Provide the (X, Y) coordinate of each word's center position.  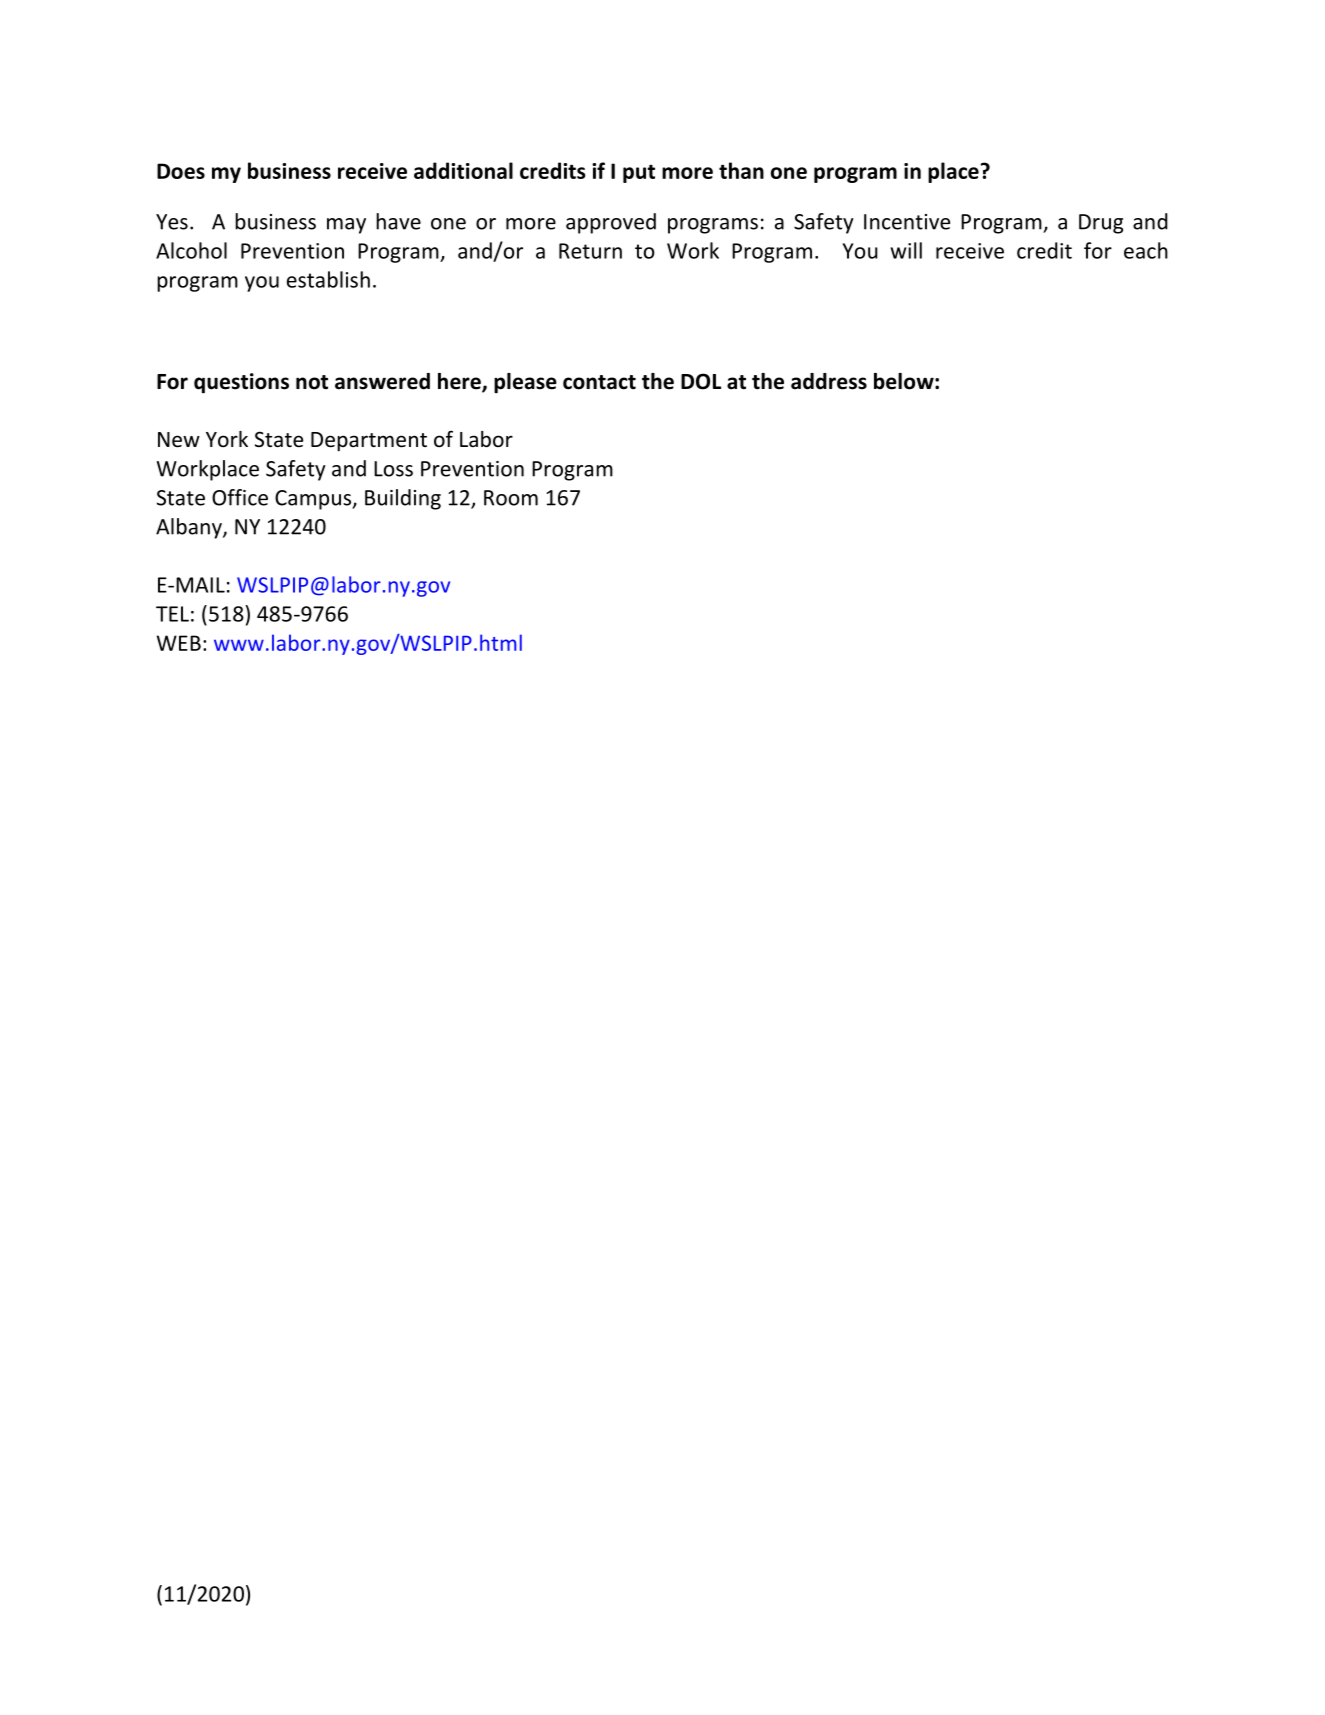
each (1146, 250)
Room (511, 498)
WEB (179, 643)
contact (599, 382)
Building (403, 499)
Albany (190, 528)
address (829, 381)
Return (590, 251)
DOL (701, 381)
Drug (1101, 224)
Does (181, 171)
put (639, 174)
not (312, 382)
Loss (393, 469)
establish (328, 279)
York (227, 439)
